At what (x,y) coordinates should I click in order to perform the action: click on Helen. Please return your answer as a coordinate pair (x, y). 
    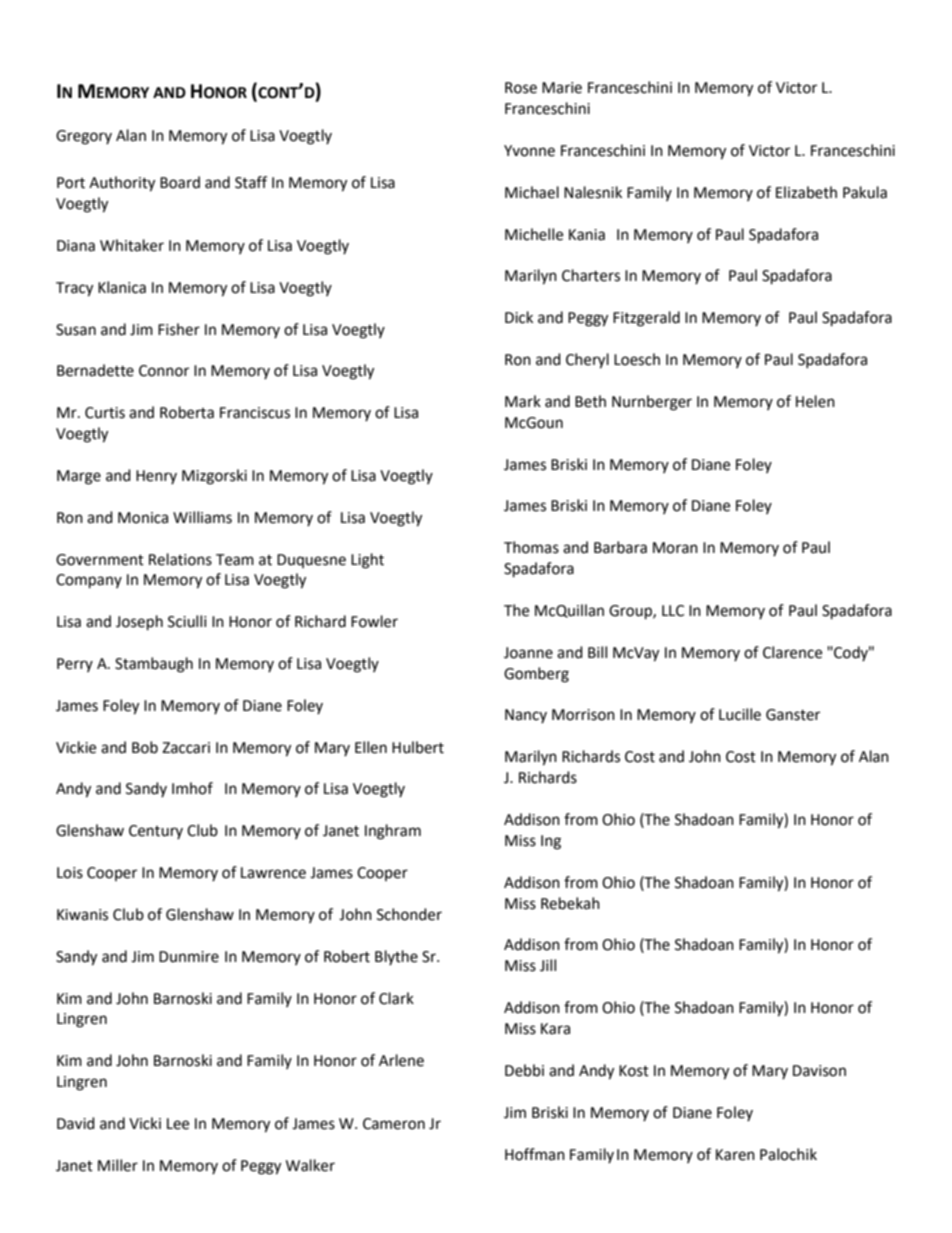
    Looking at the image, I should click on (815, 401).
